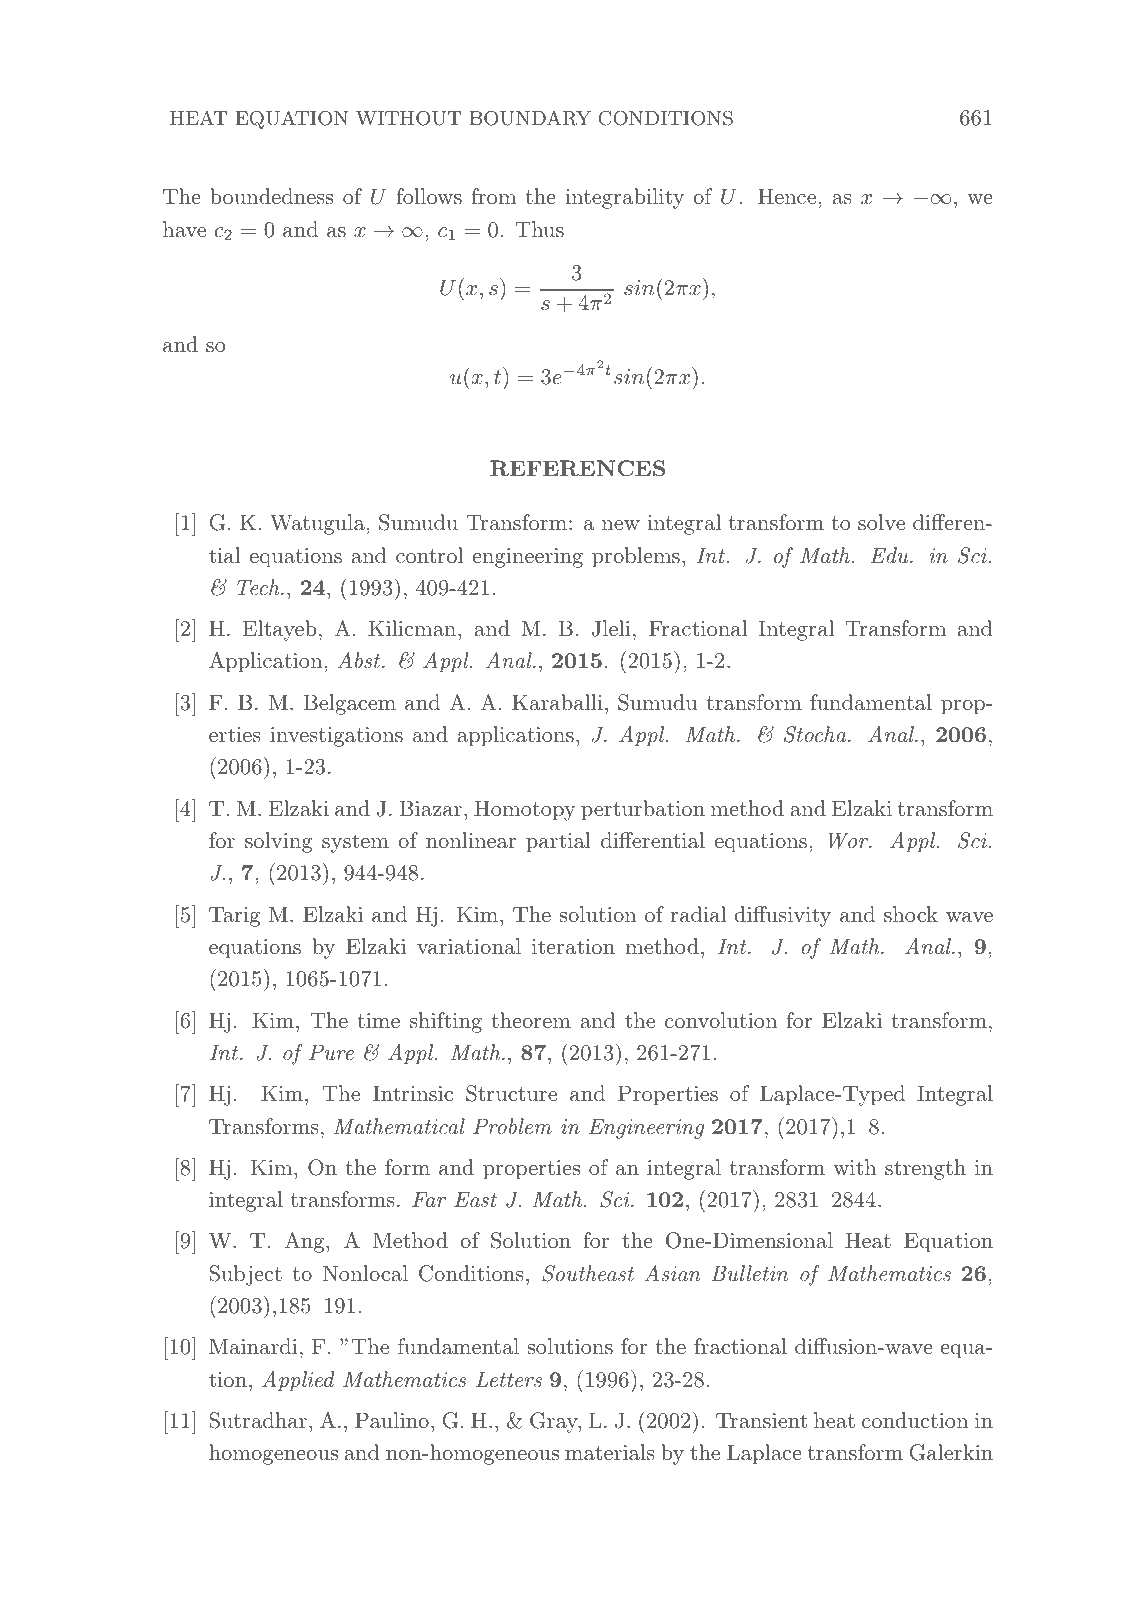  I want to click on solving, so click(279, 842).
